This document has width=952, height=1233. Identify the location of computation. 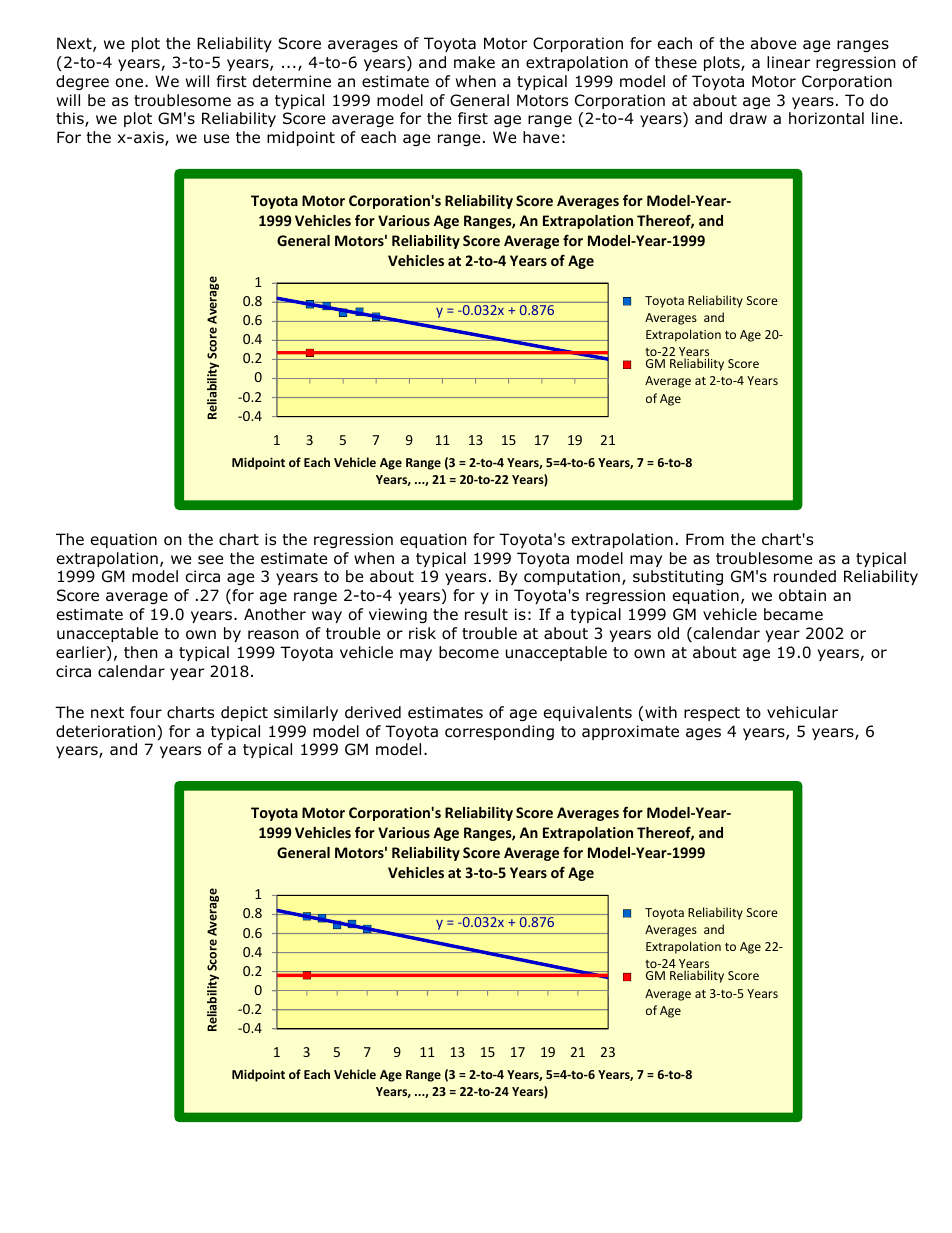
(572, 577).
